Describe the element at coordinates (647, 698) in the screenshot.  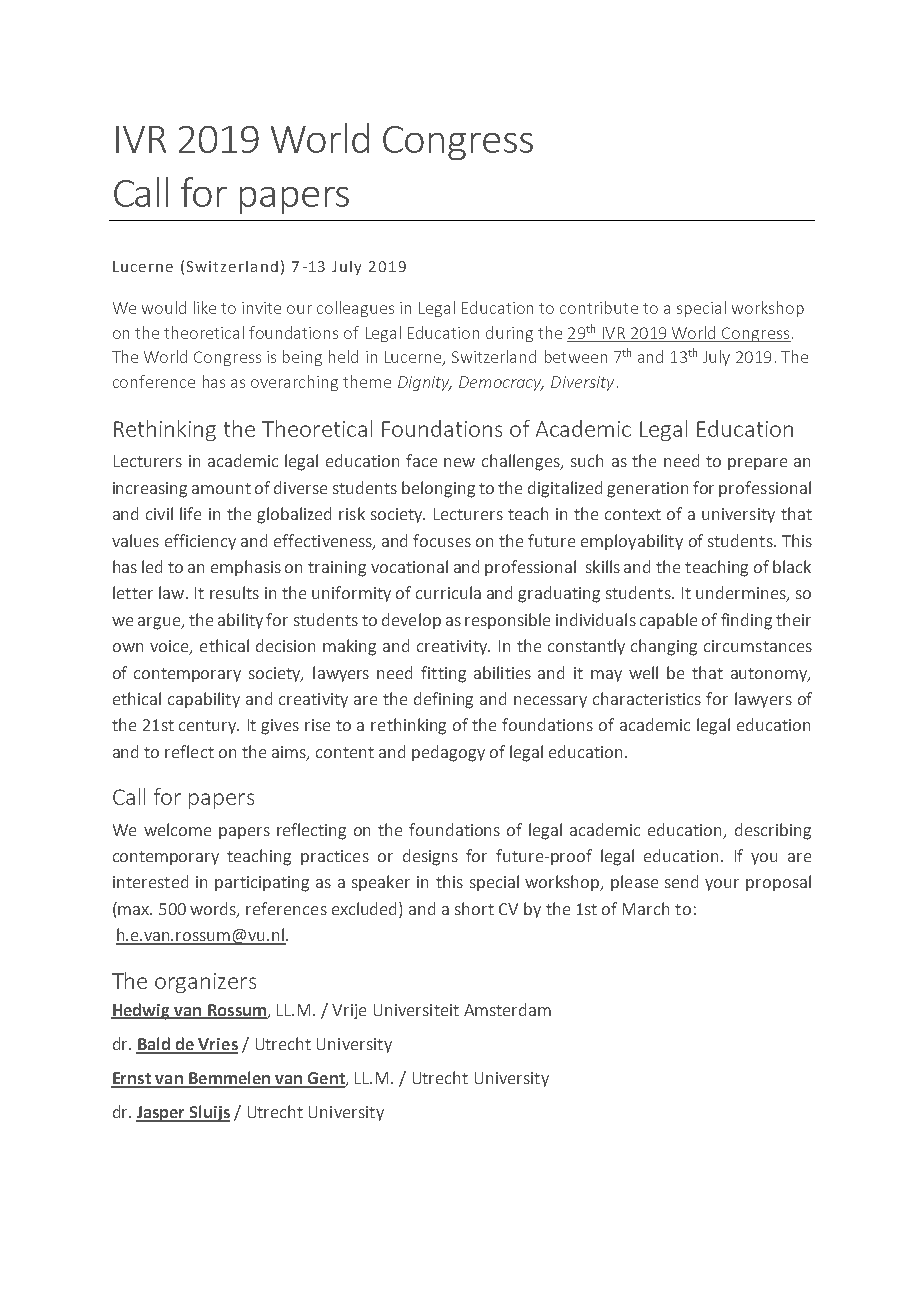
I see `characteristics` at that location.
